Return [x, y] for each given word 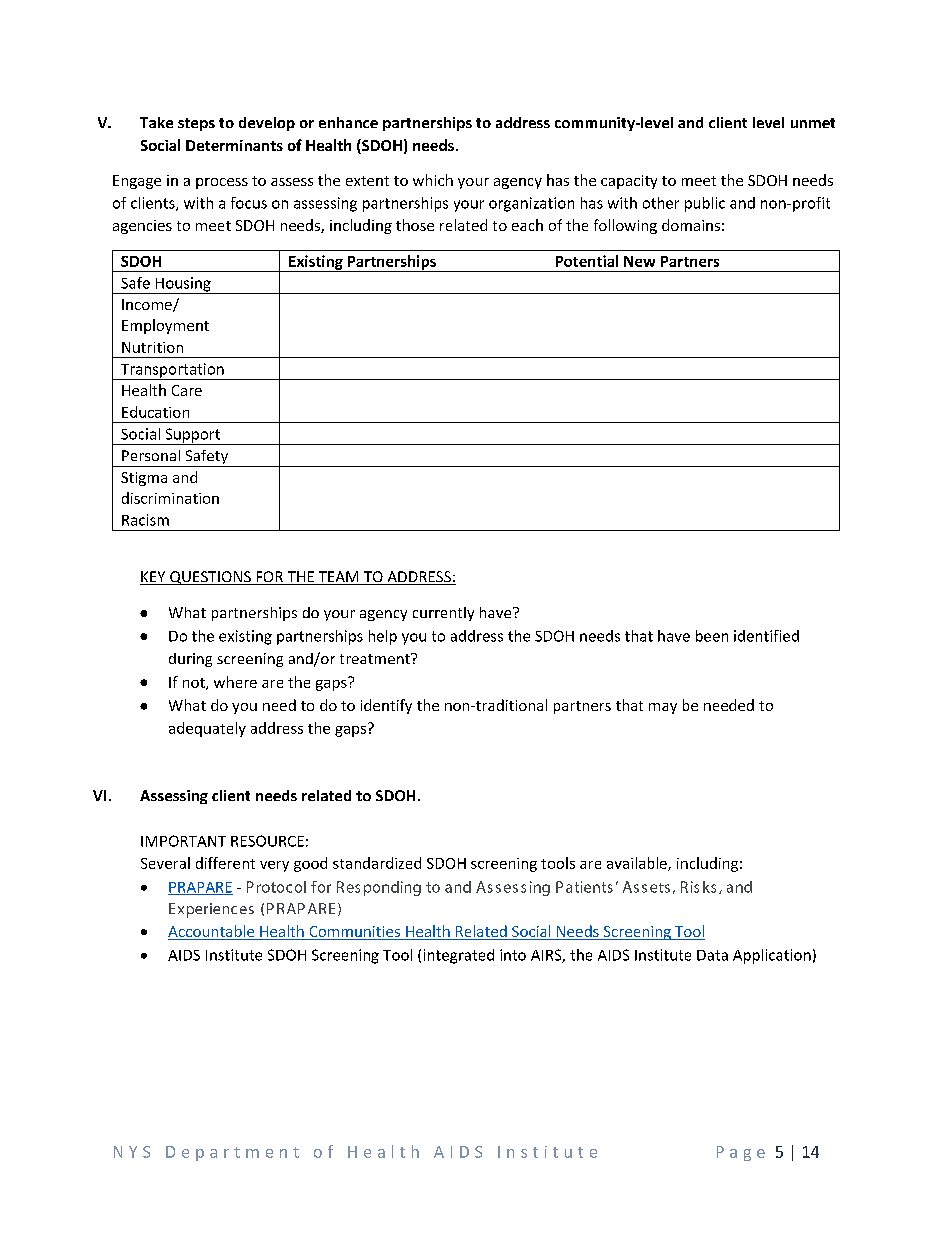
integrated [459, 956]
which [433, 180]
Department [232, 1153]
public [705, 204]
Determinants [234, 145]
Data [712, 955]
